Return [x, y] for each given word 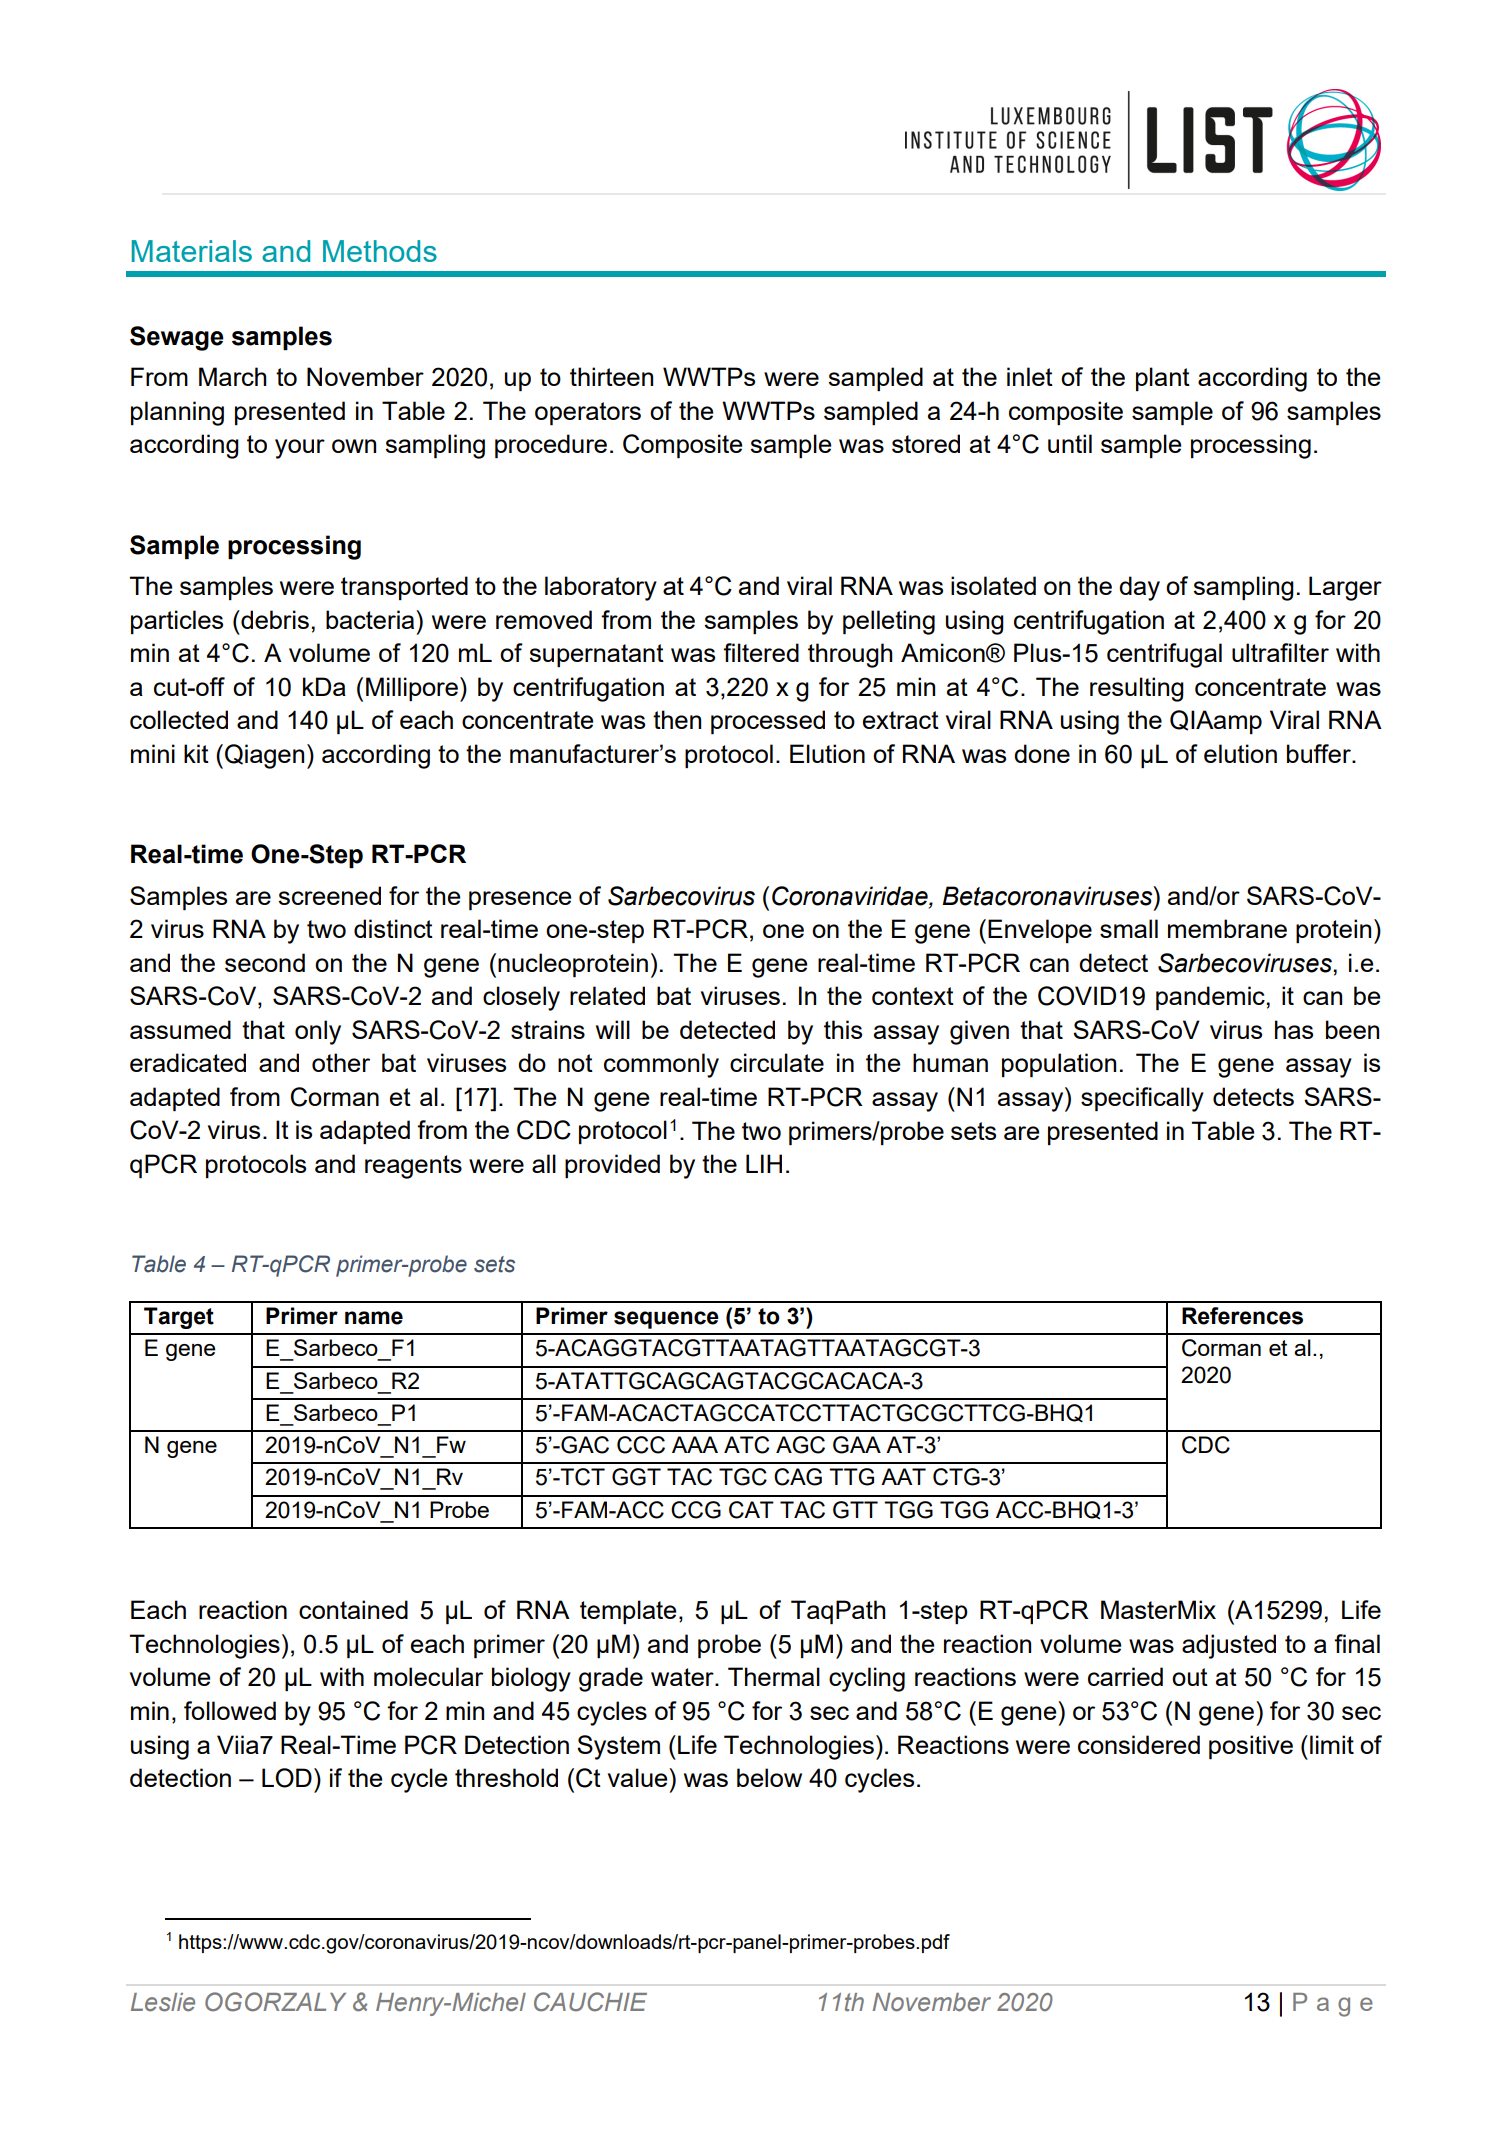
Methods [380, 251]
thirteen [611, 376]
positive [1251, 1747]
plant [1163, 379]
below [769, 1777]
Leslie [163, 2002]
